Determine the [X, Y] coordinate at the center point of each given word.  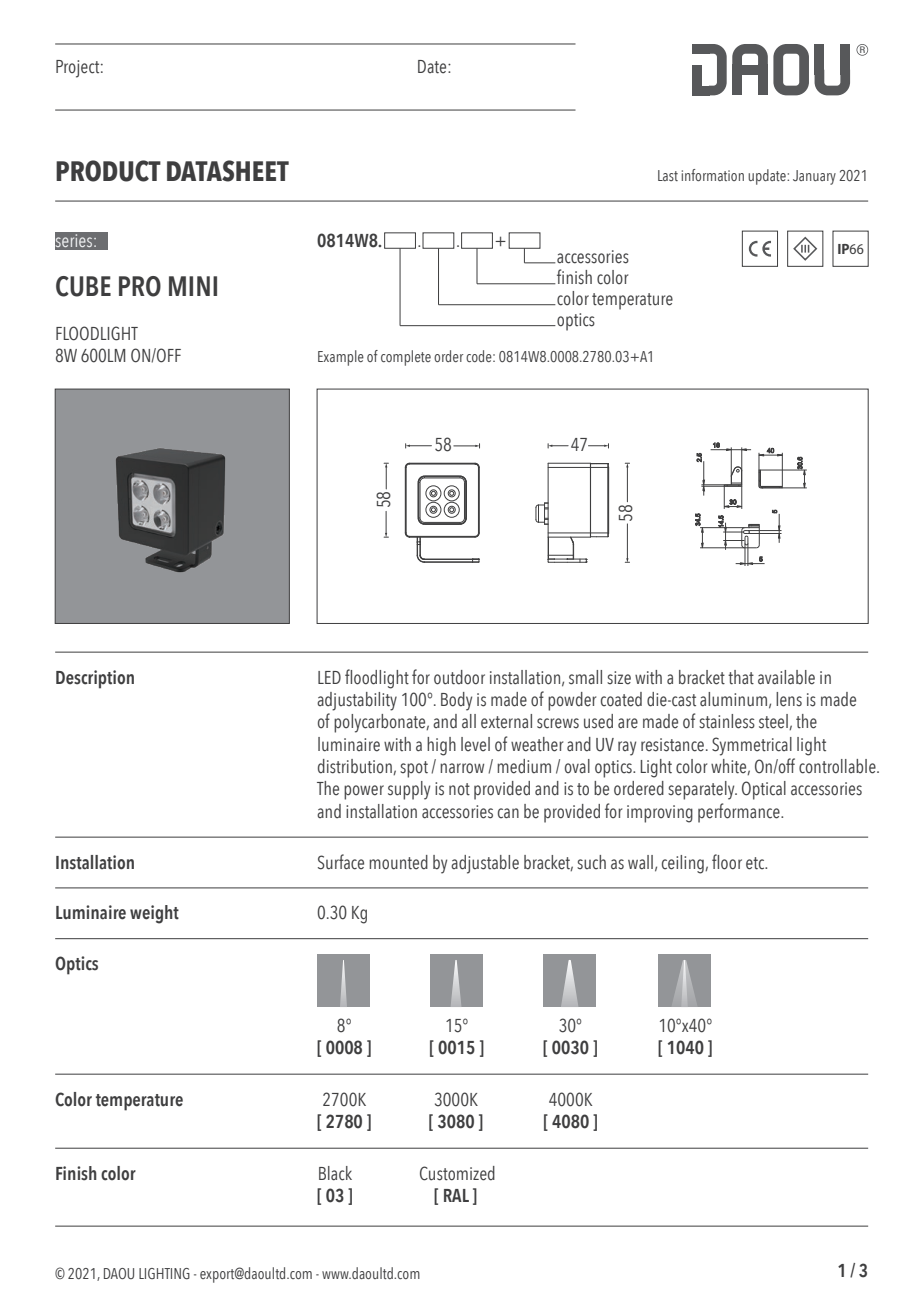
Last [668, 175]
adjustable [485, 864]
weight [154, 914]
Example [341, 358]
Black [335, 1173]
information [713, 175]
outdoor [459, 677]
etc [756, 863]
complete [406, 358]
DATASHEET [228, 171]
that [741, 677]
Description [95, 679]
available [786, 677]
